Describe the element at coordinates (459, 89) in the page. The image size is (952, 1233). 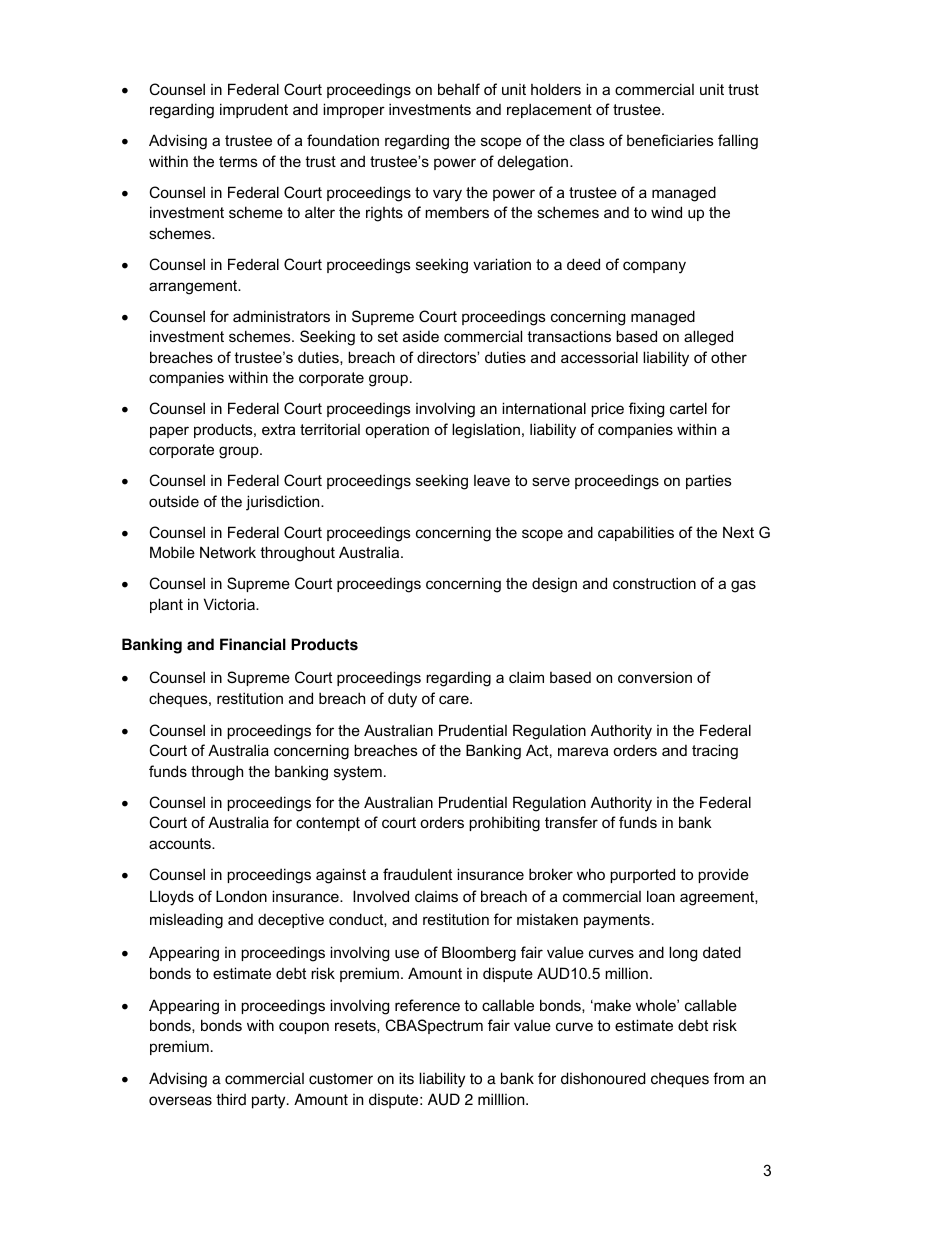
I see `behalf` at that location.
